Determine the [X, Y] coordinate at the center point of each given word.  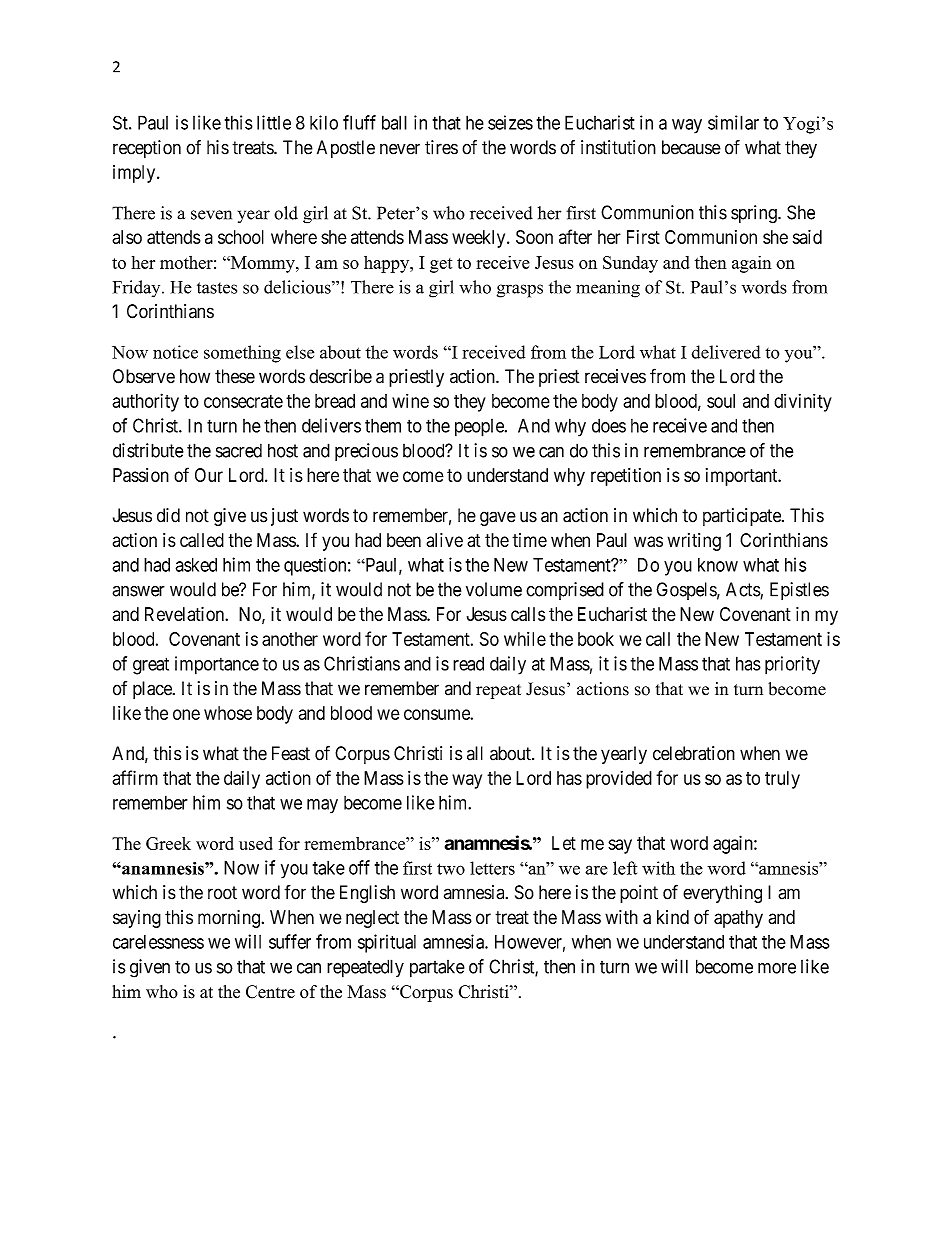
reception [147, 149]
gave [498, 518]
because [691, 147]
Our [209, 475]
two [451, 869]
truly [782, 780]
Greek [168, 843]
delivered [726, 352]
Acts [743, 590]
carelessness [158, 942]
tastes [217, 288]
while [525, 639]
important [743, 477]
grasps [520, 291]
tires [441, 147]
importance [217, 665]
